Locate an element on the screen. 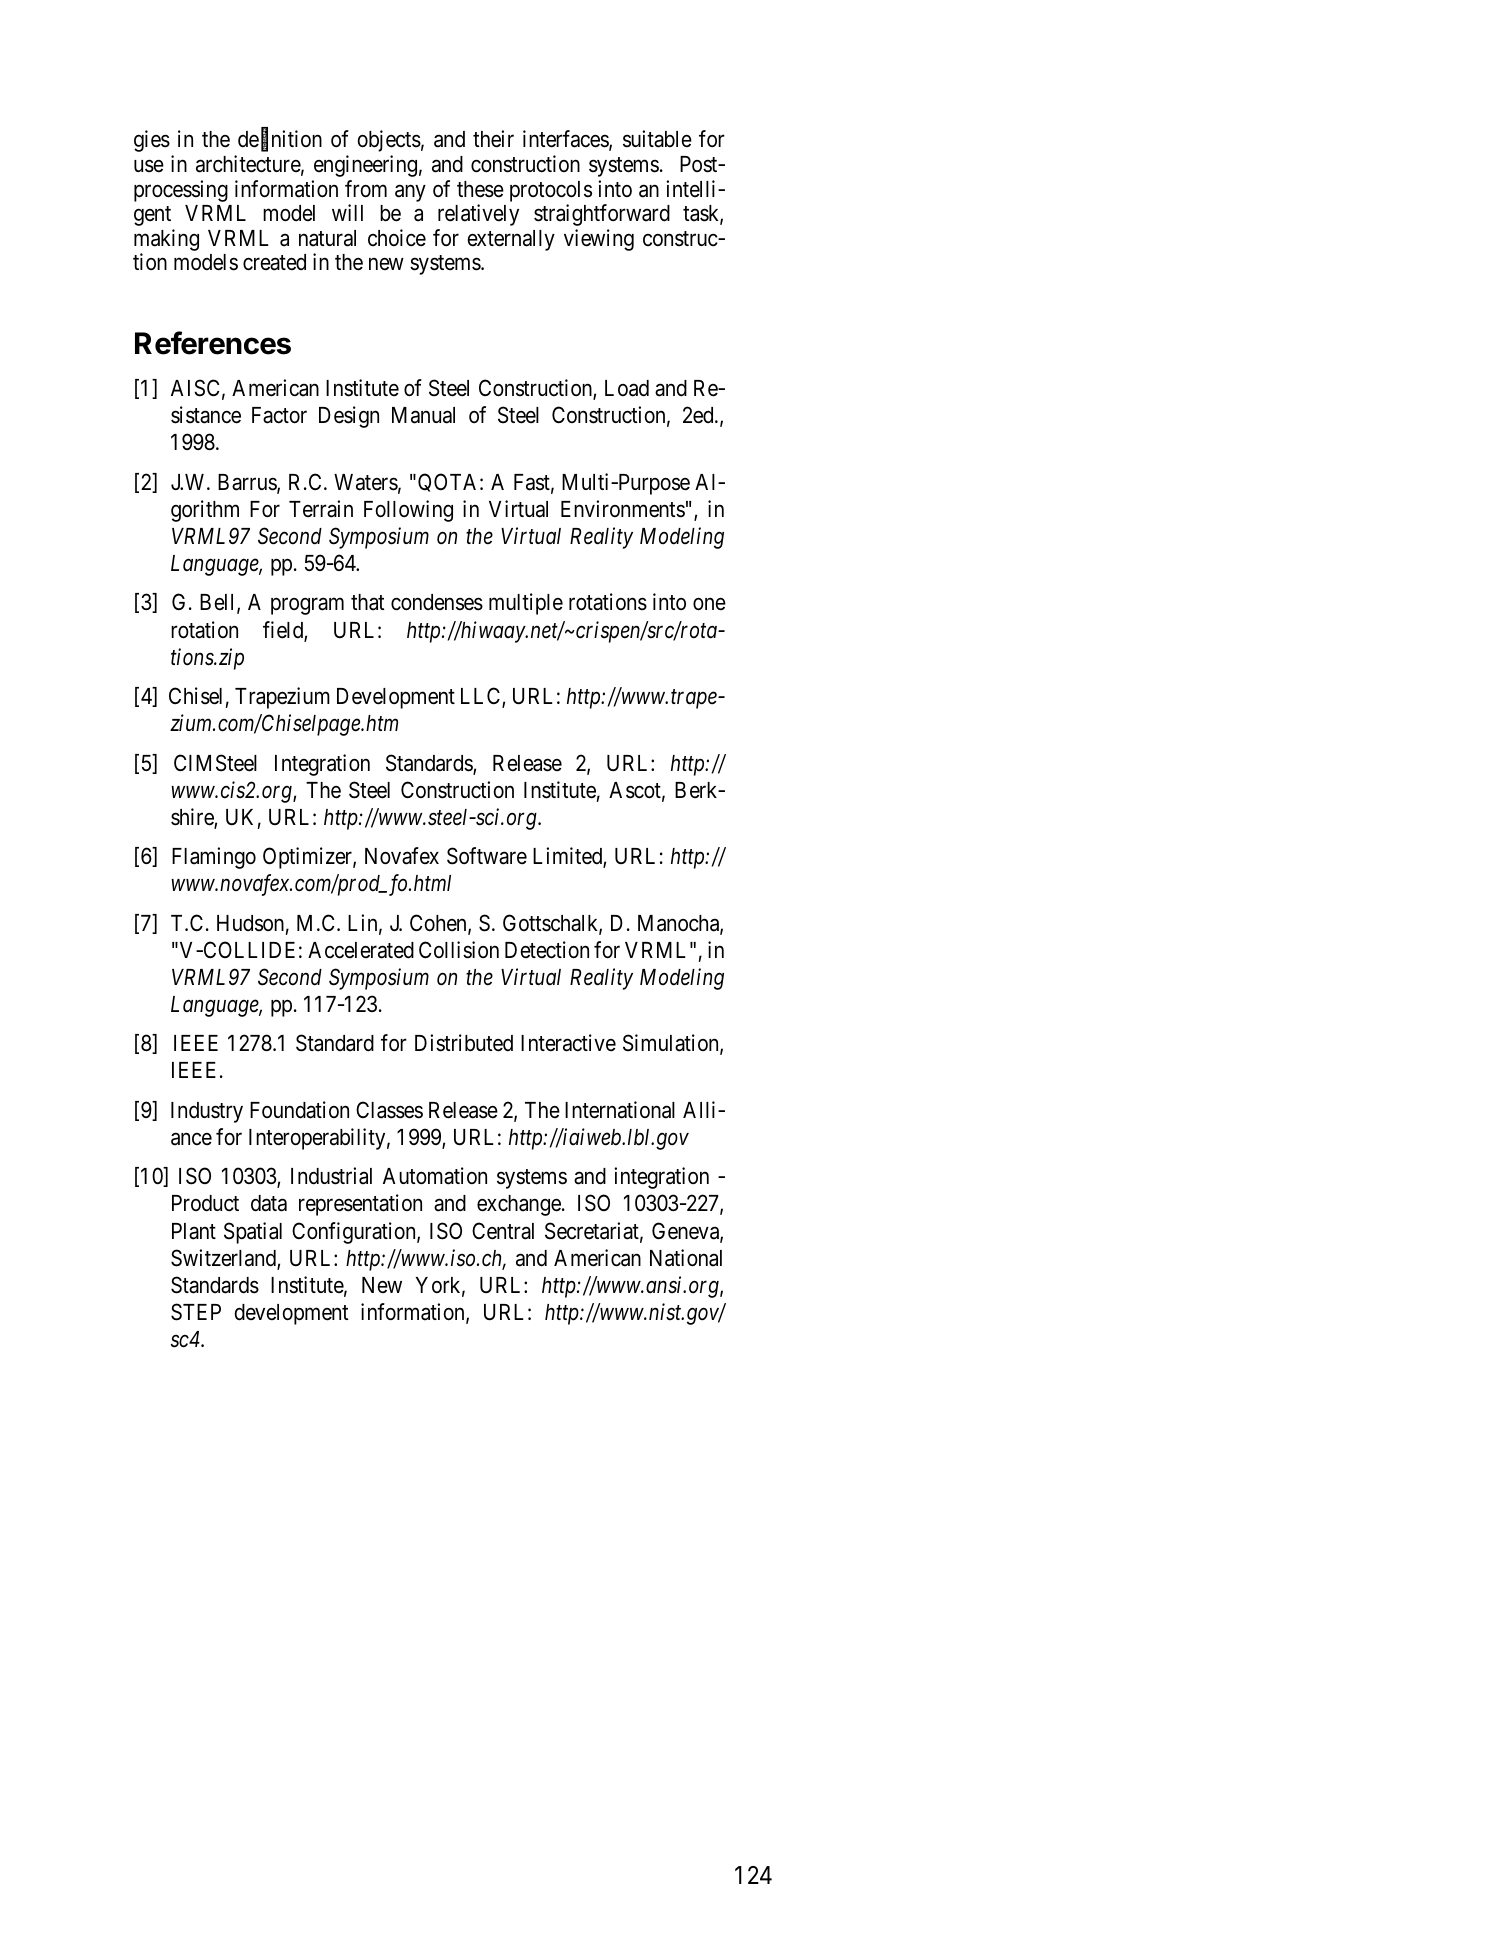  STEP is located at coordinates (196, 1312).
